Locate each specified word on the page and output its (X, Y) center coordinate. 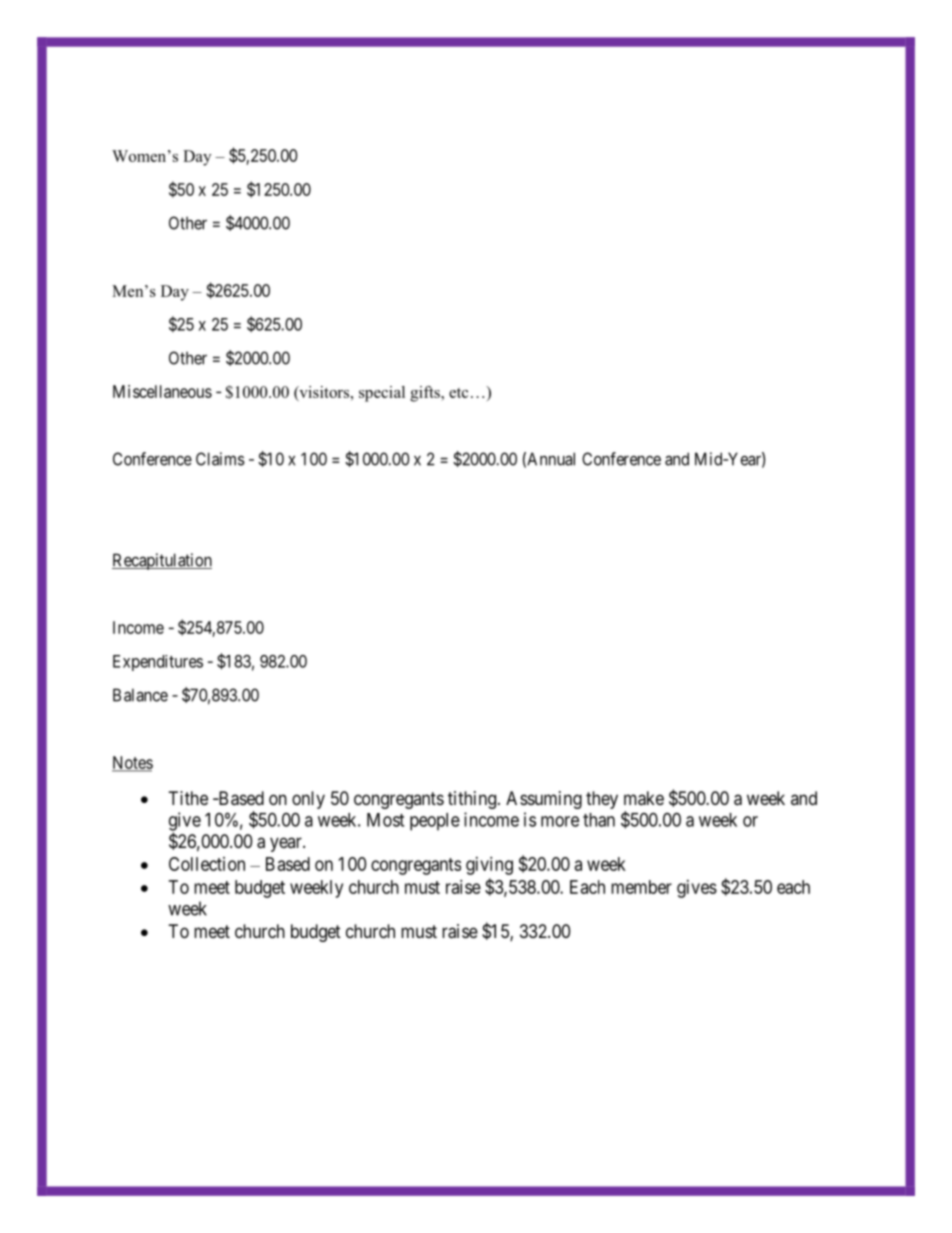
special (382, 394)
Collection (207, 864)
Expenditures (158, 663)
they (602, 800)
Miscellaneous (162, 391)
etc (458, 393)
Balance (140, 695)
